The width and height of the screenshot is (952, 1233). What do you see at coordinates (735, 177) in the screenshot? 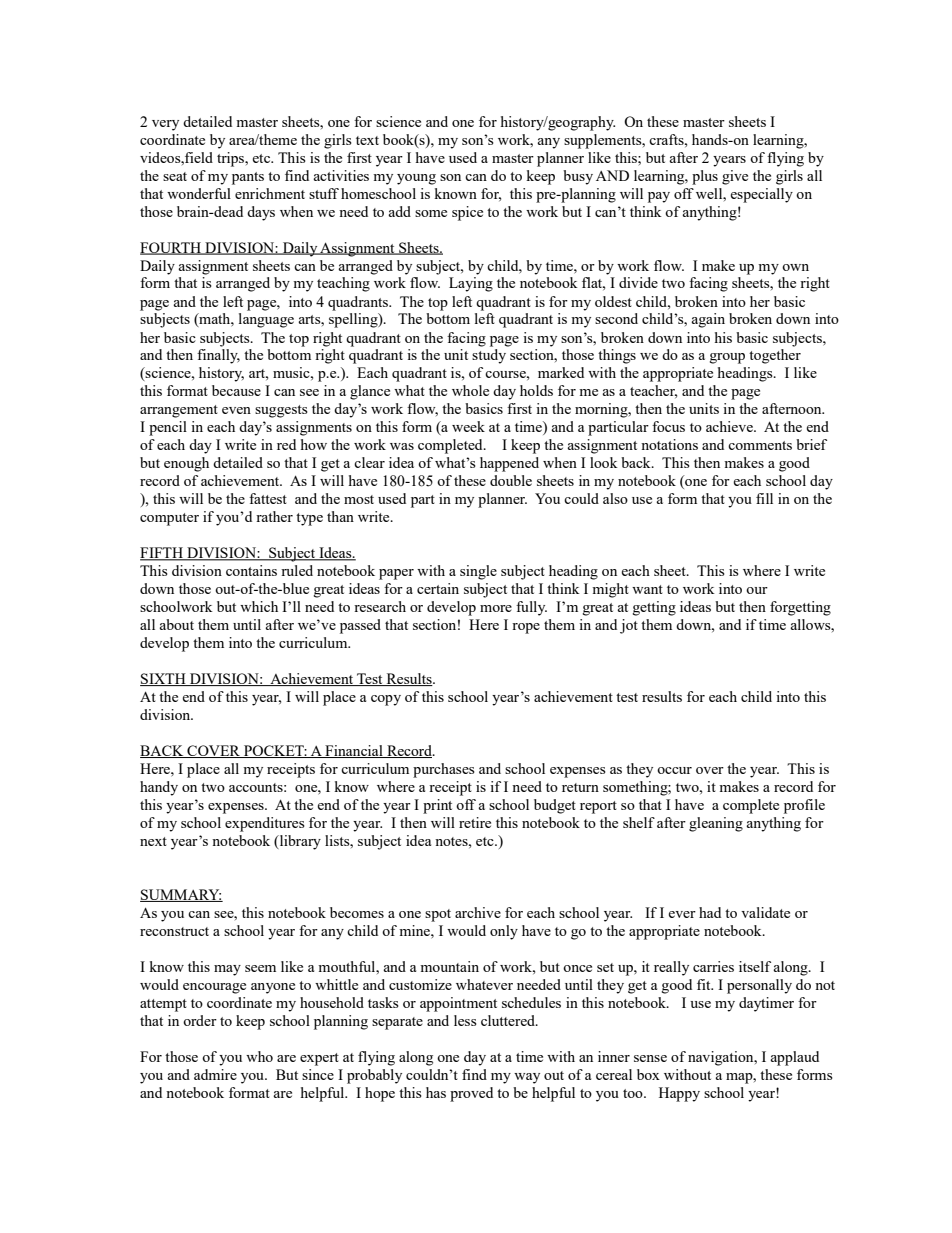
I see `give` at bounding box center [735, 177].
